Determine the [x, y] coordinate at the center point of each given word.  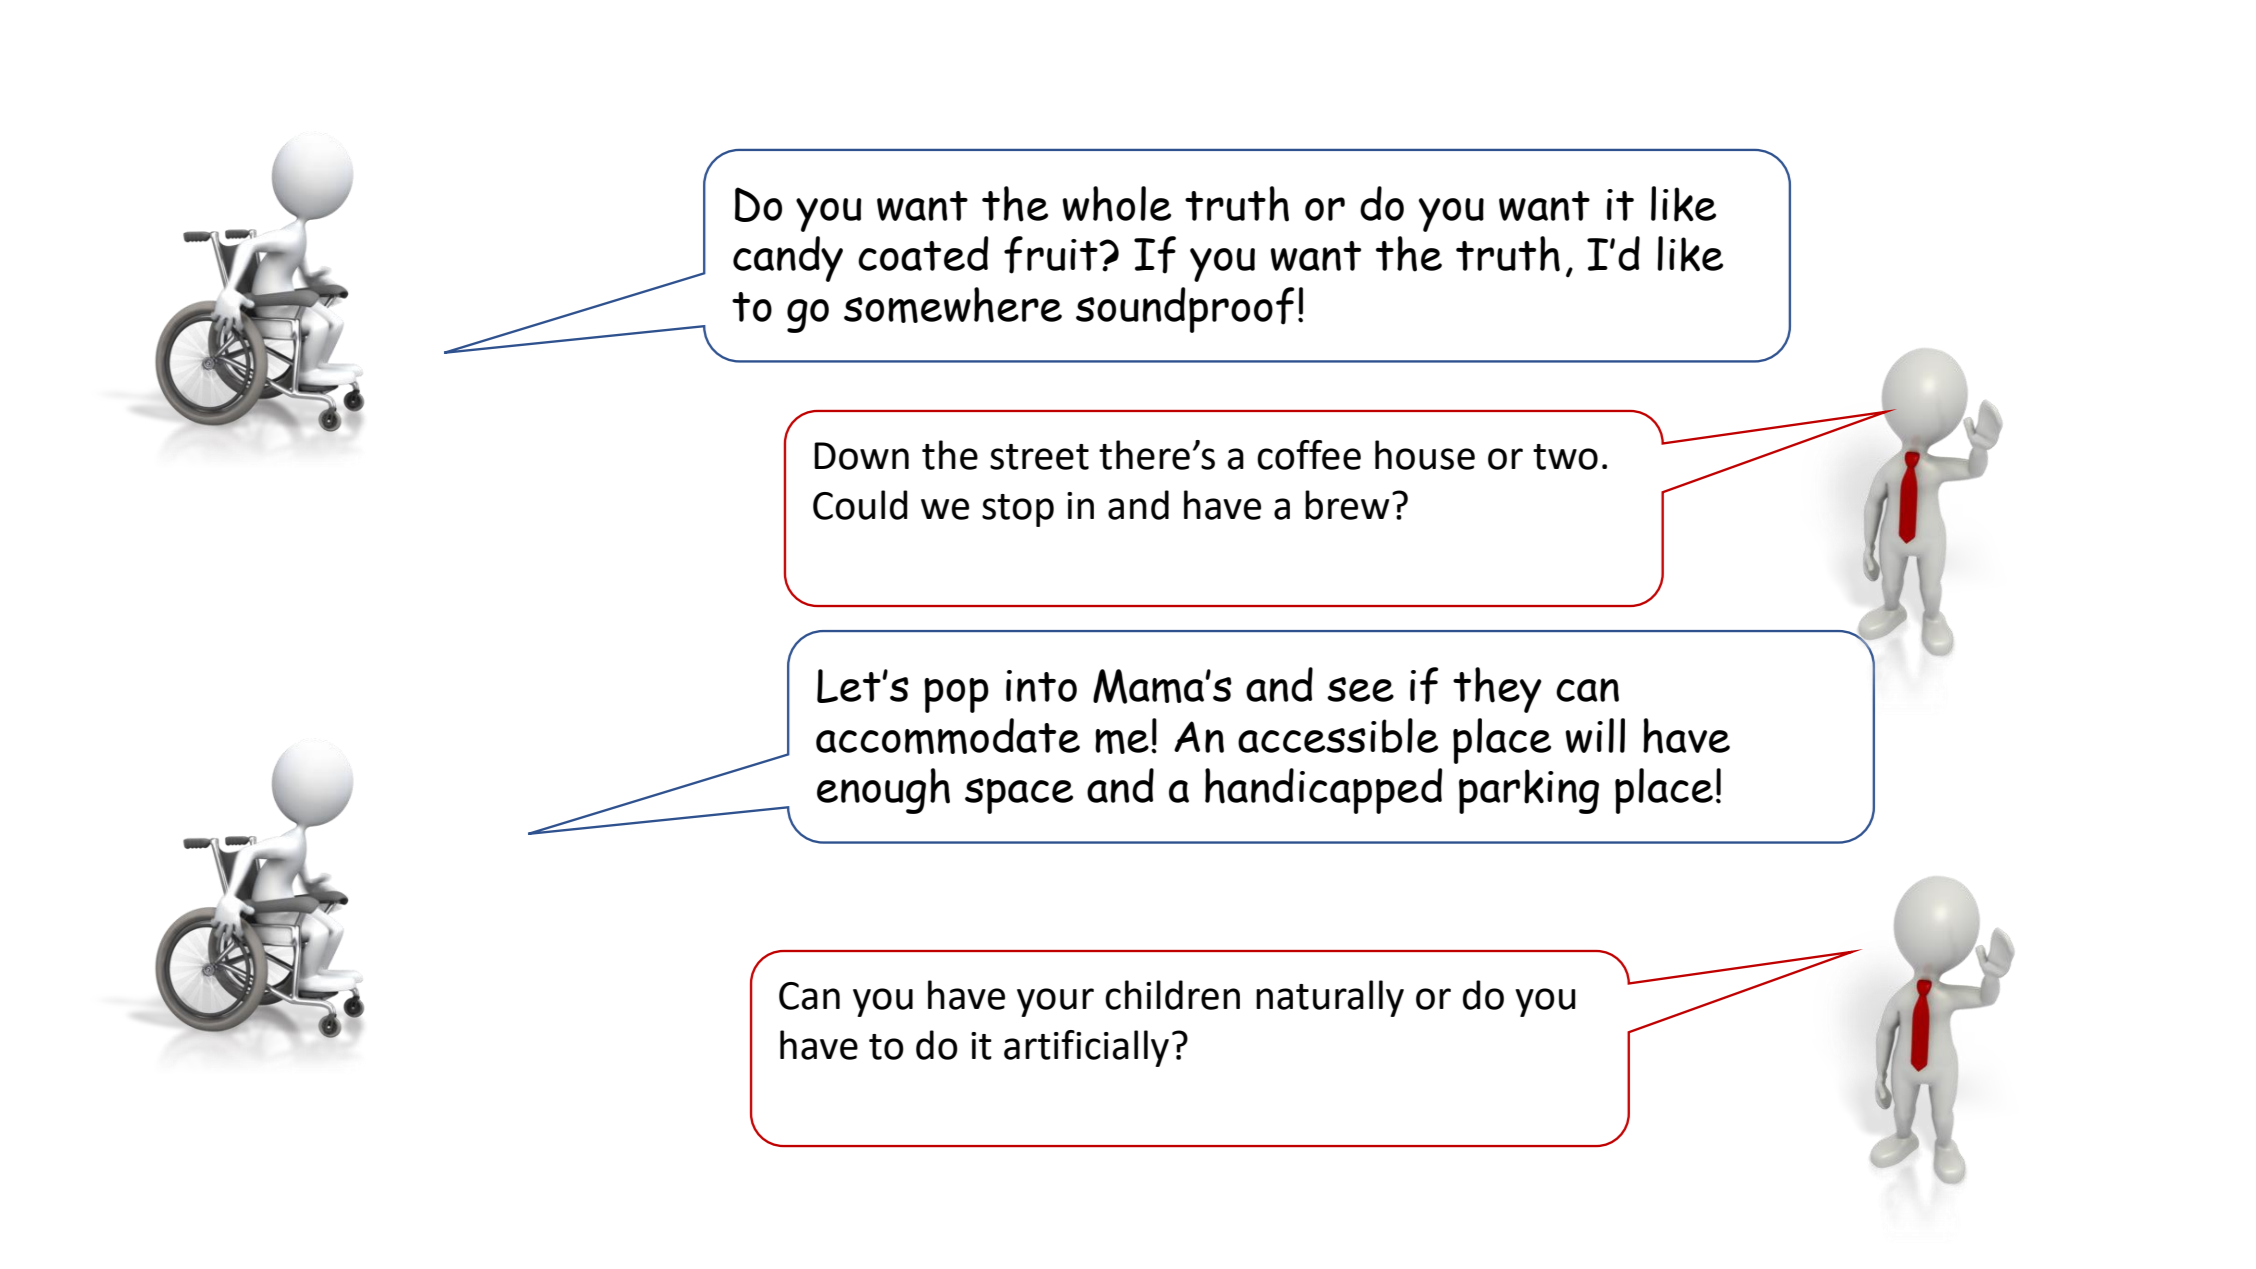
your [1055, 1002]
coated [923, 253]
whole [1116, 204]
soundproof [1185, 310]
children [1172, 995]
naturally [1330, 998]
